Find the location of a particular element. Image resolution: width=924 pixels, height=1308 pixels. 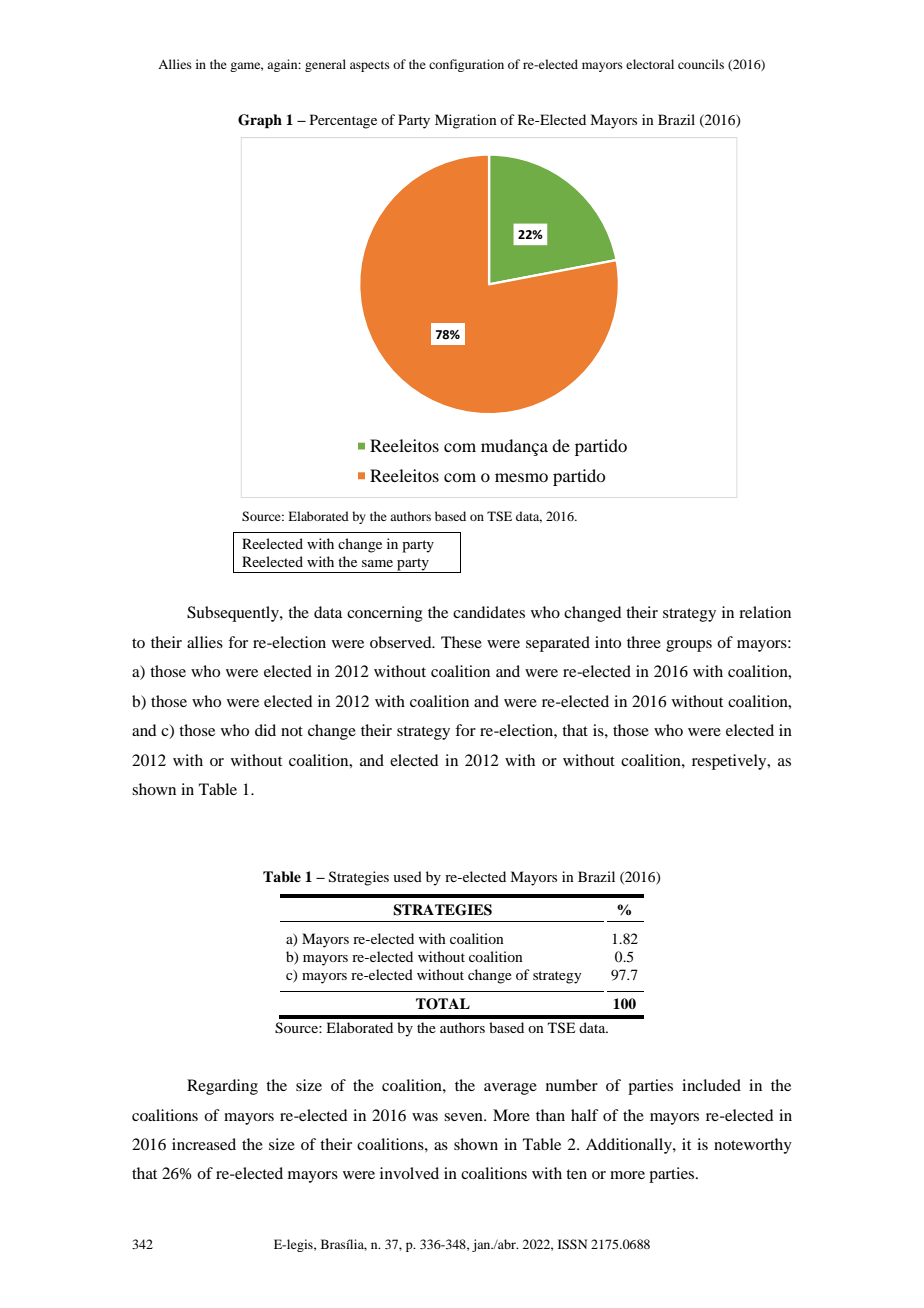

used is located at coordinates (407, 876).
